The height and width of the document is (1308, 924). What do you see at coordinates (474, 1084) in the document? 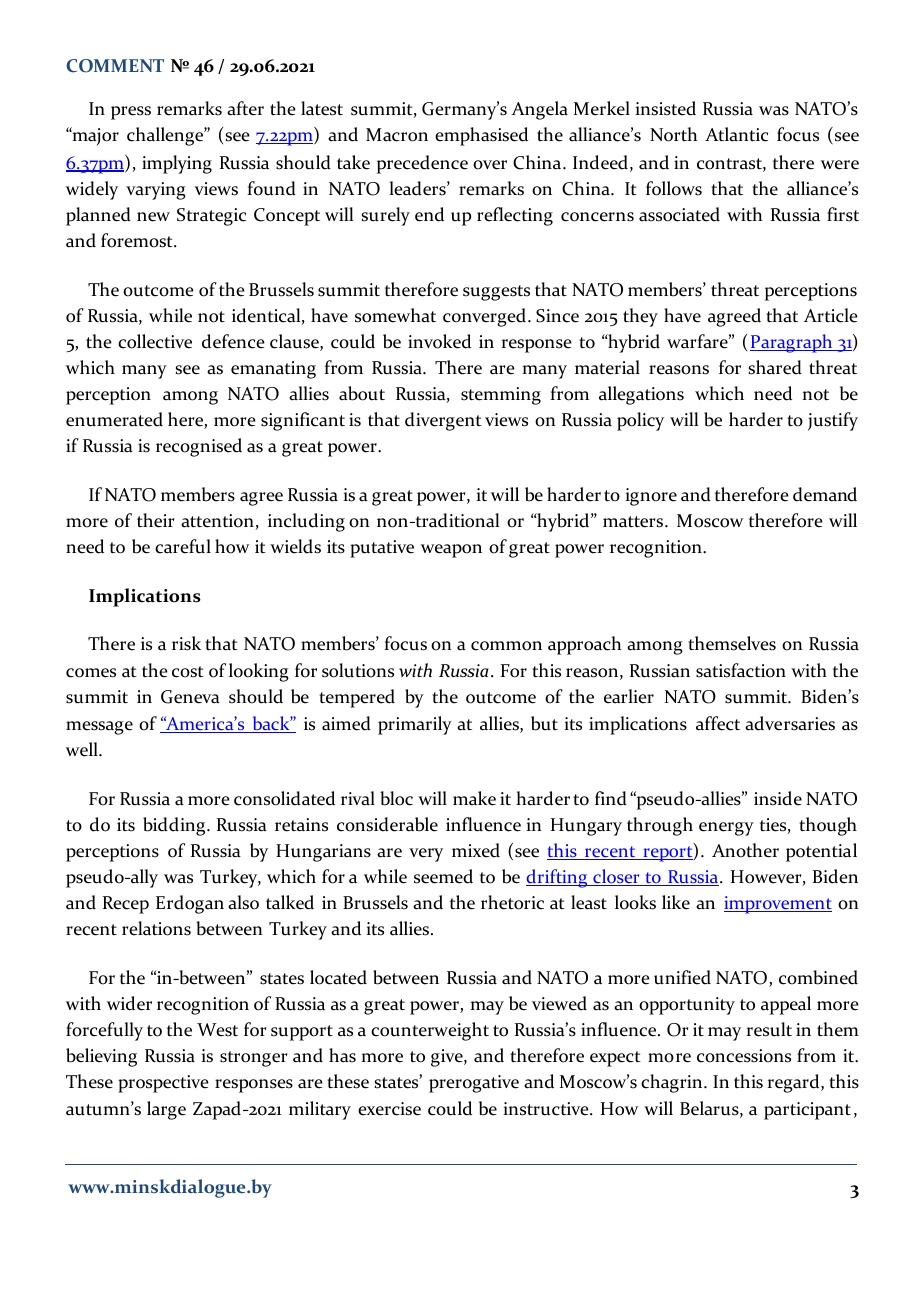
I see `prerogative` at bounding box center [474, 1084].
